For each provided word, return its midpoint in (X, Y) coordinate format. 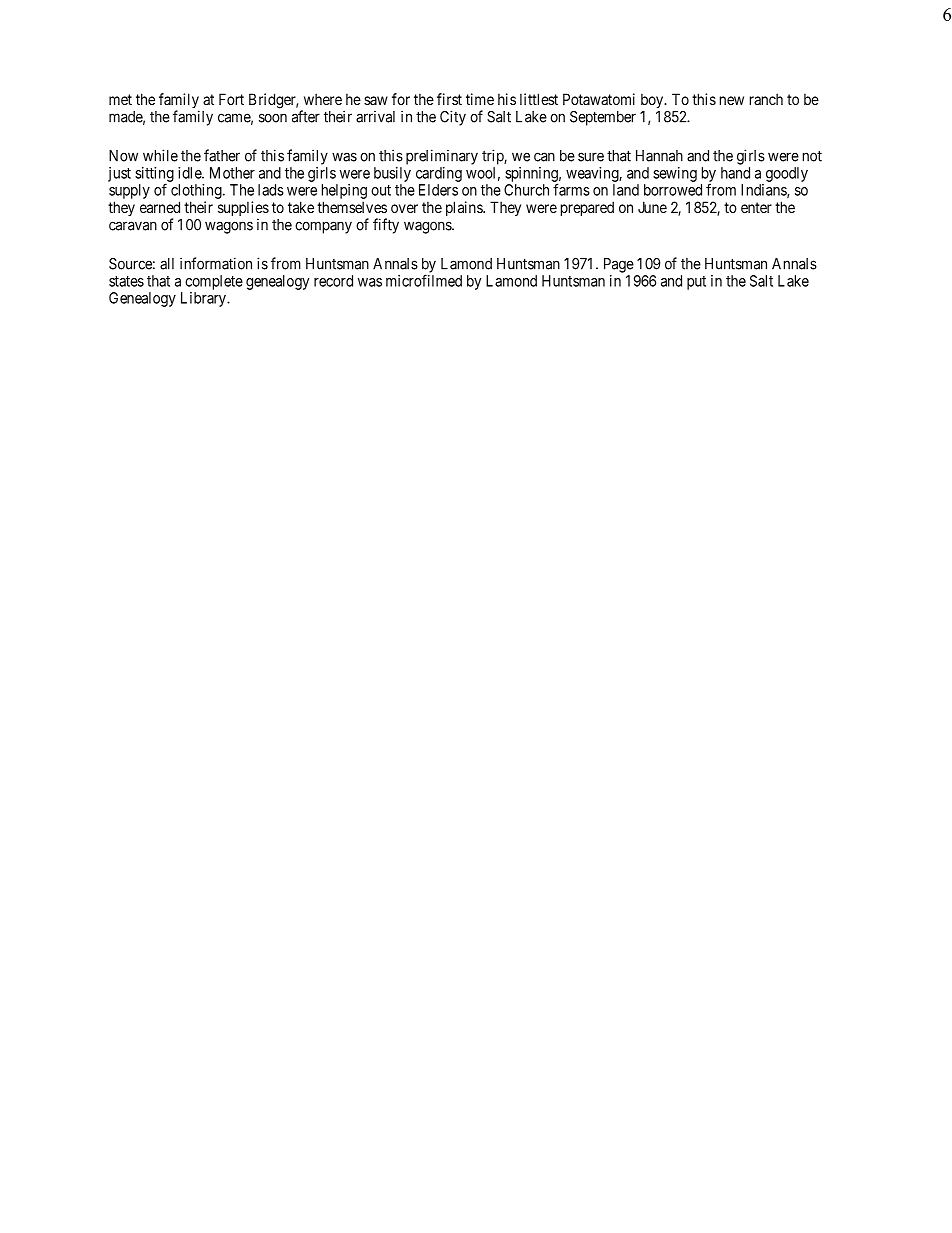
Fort (231, 99)
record (333, 281)
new (732, 100)
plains (465, 208)
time (480, 99)
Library (204, 299)
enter (756, 207)
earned (160, 207)
